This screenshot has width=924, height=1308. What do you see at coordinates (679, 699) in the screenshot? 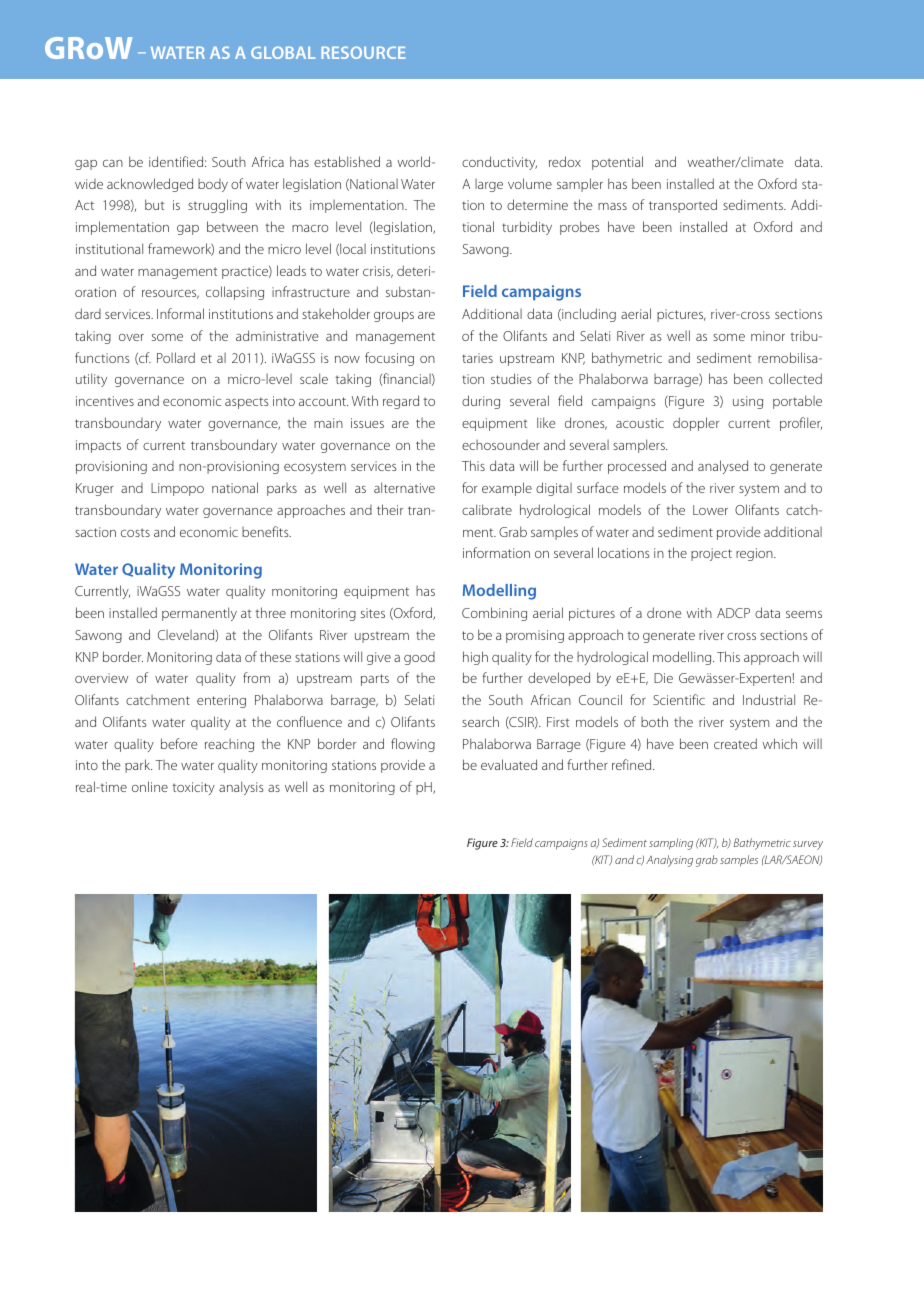
I see `Scientific` at bounding box center [679, 699].
